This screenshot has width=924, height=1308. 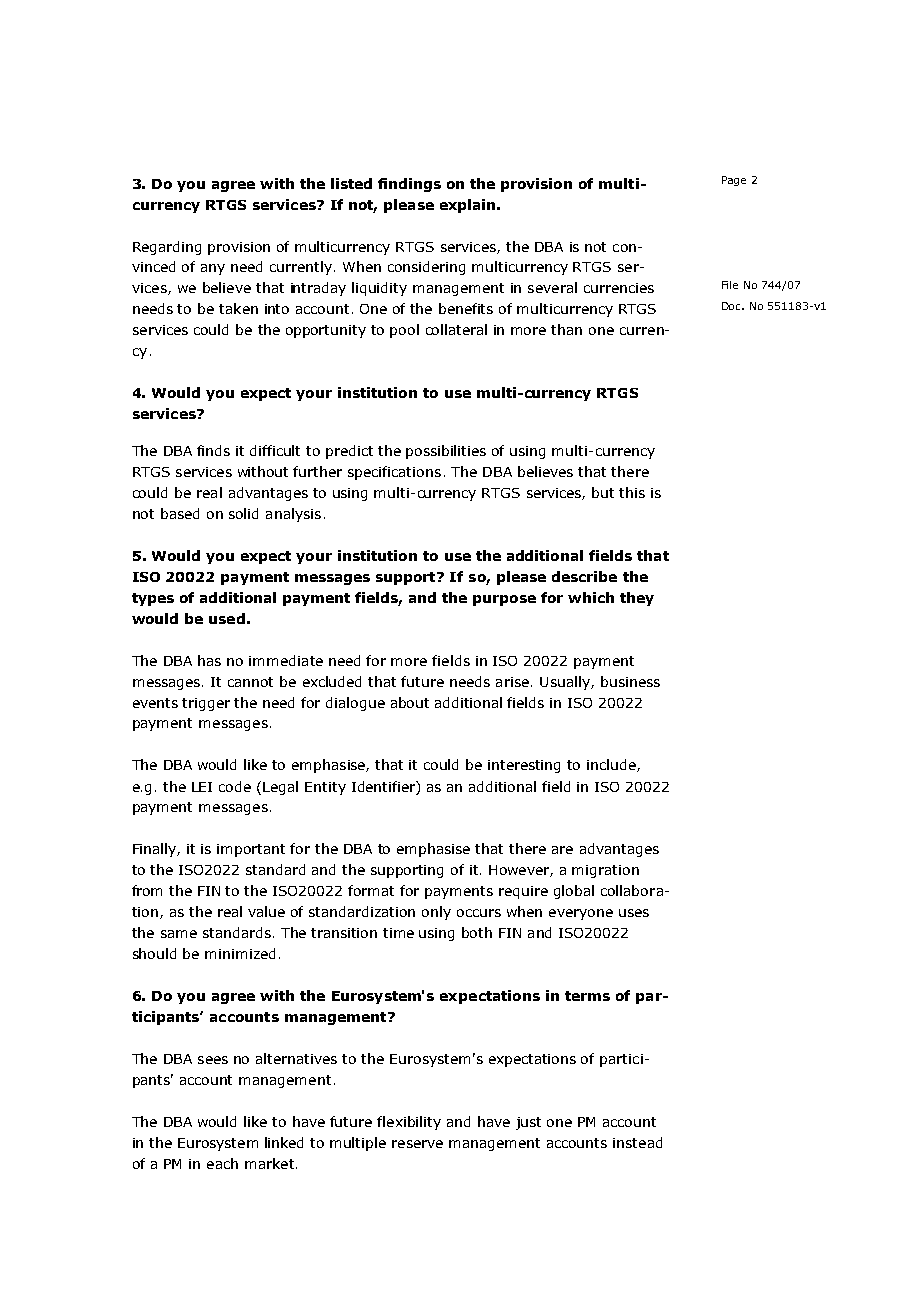 I want to click on cannot, so click(x=250, y=682).
